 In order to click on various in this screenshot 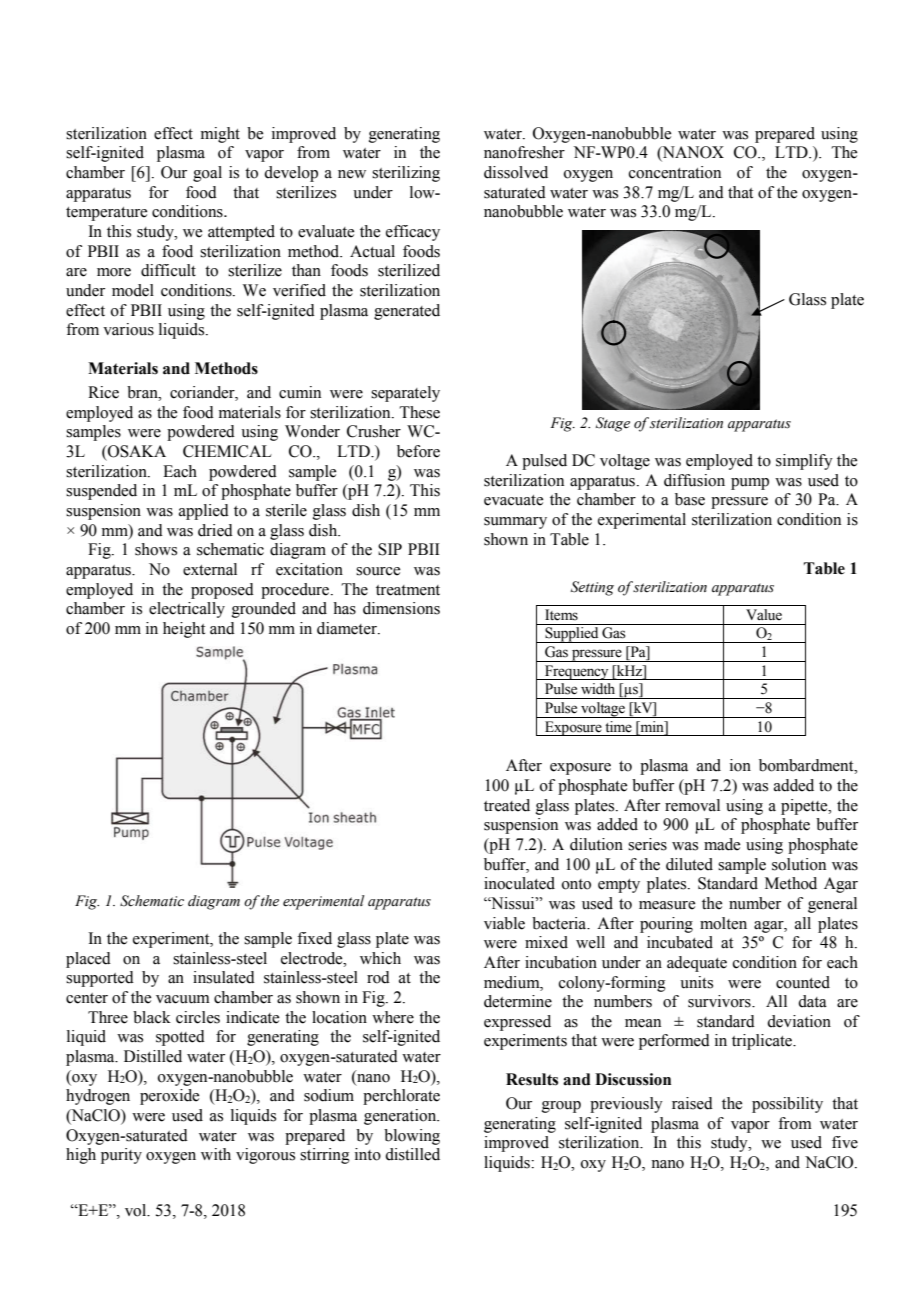, I will do `click(128, 329)`.
